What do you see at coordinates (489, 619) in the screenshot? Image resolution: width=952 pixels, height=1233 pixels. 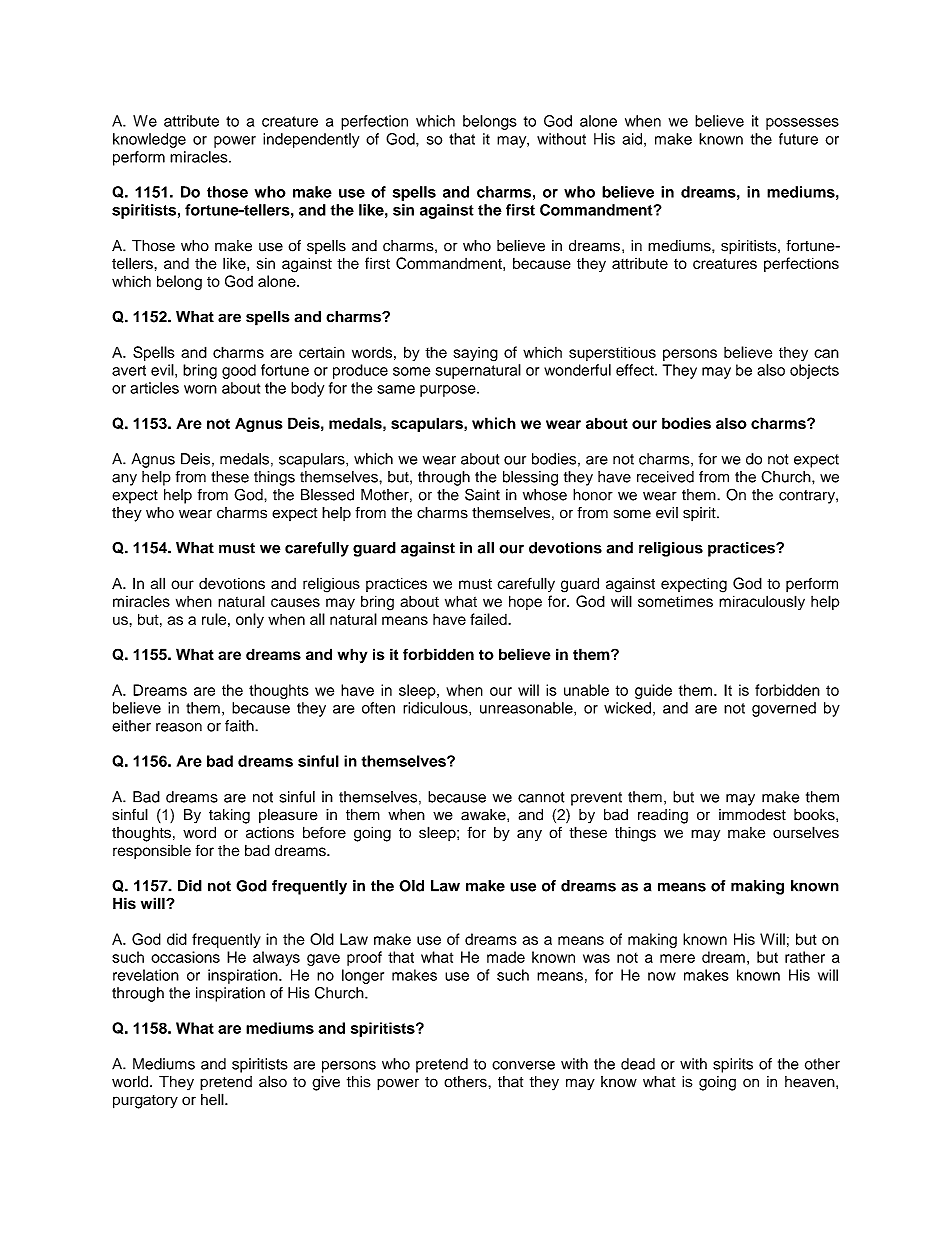 I see `failed` at bounding box center [489, 619].
